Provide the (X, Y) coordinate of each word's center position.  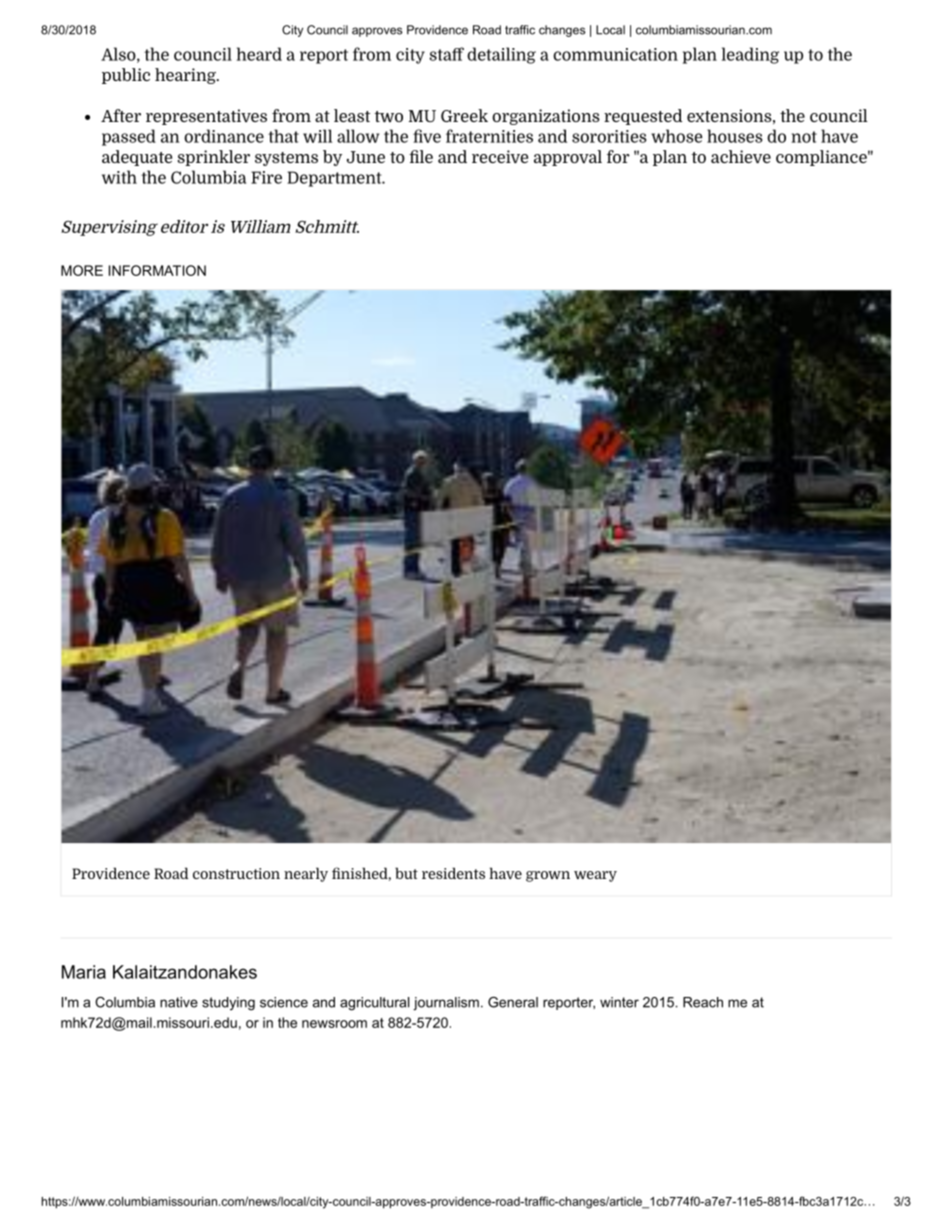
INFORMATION (157, 270)
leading (750, 55)
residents (453, 873)
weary (595, 876)
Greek (464, 115)
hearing (186, 76)
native (179, 1002)
